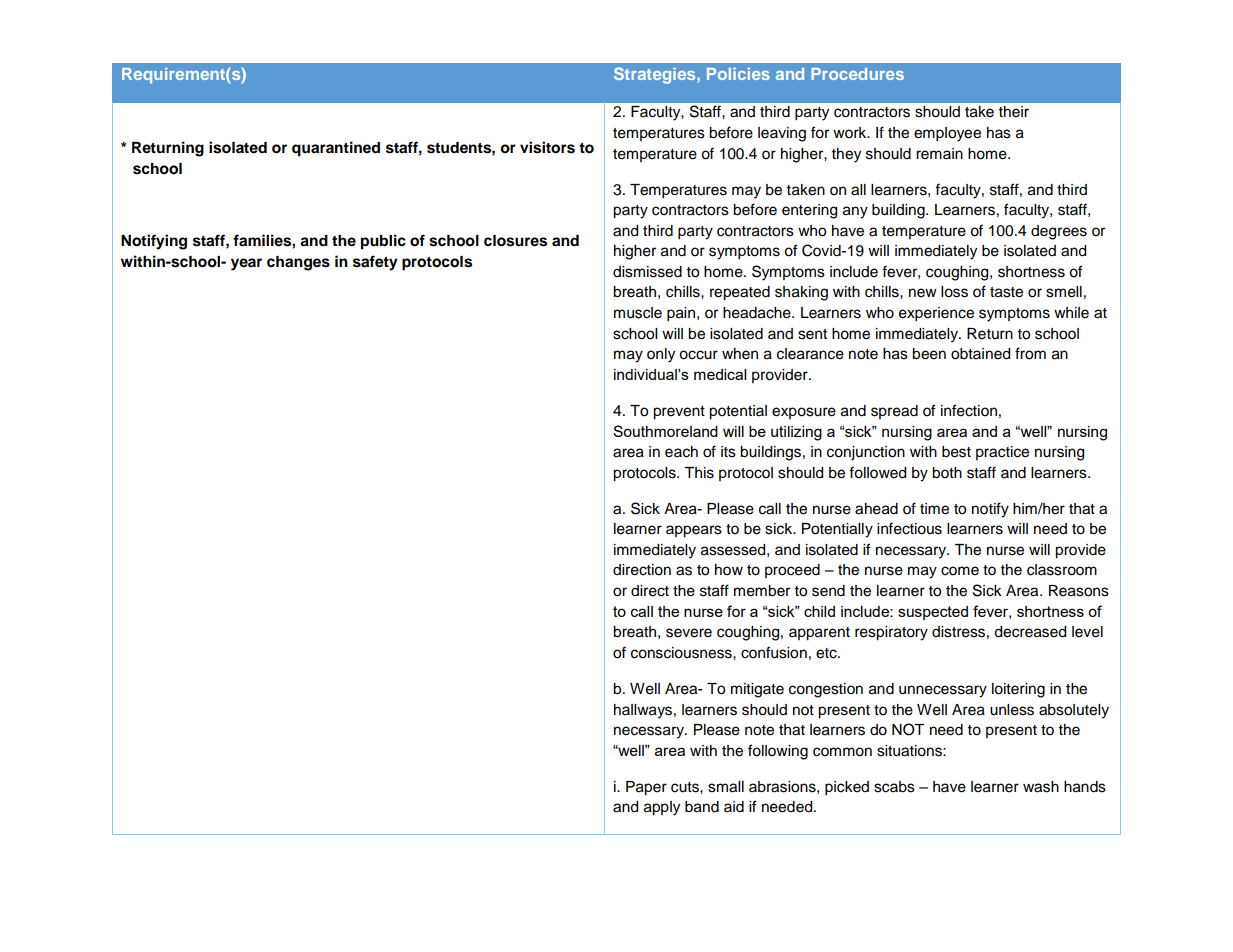 The height and width of the screenshot is (952, 1233). Describe the element at coordinates (1002, 453) in the screenshot. I see `practice` at that location.
